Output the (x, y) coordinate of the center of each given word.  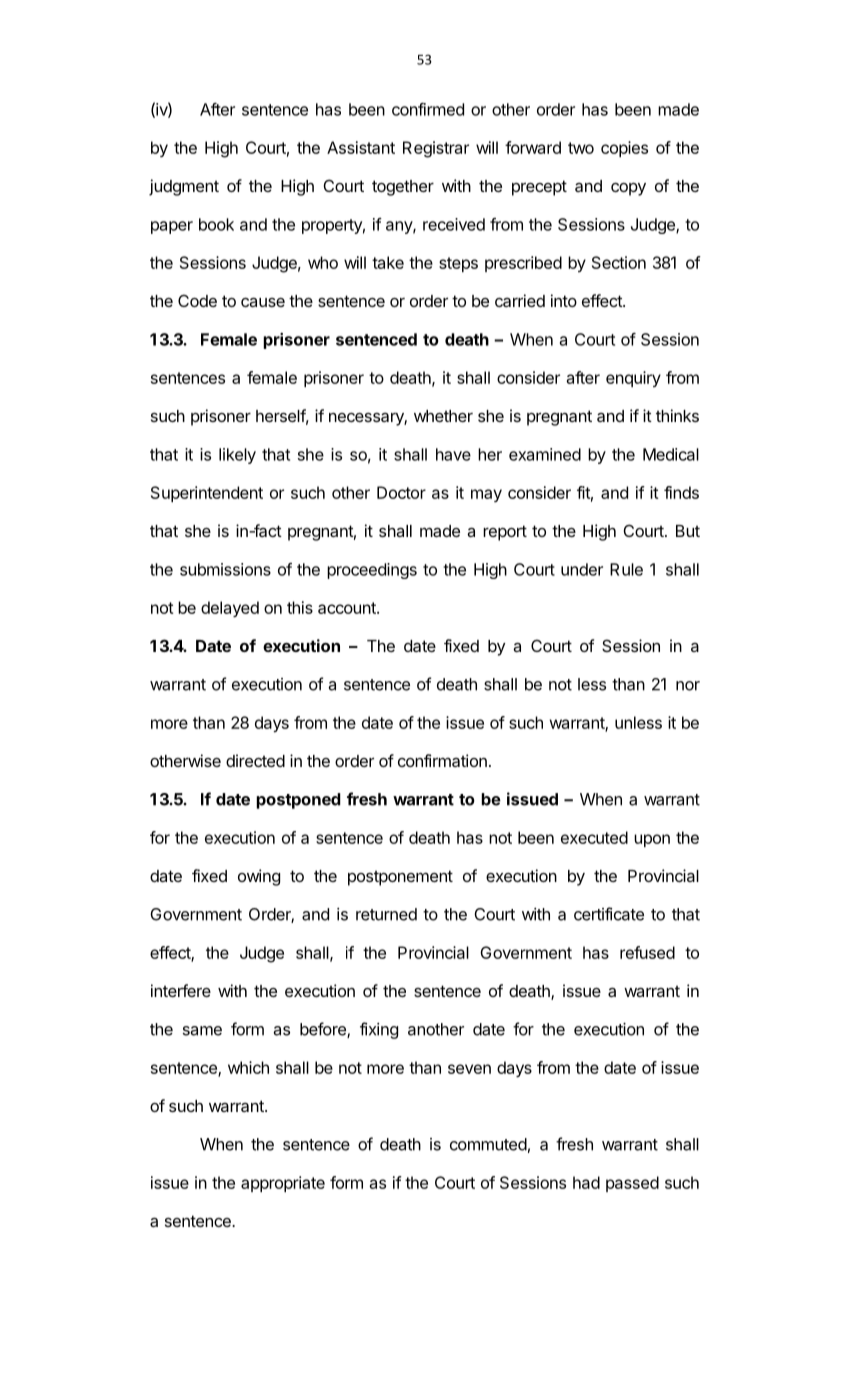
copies (624, 149)
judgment (184, 187)
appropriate (283, 1184)
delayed (230, 609)
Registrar (436, 149)
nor (688, 686)
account (348, 608)
